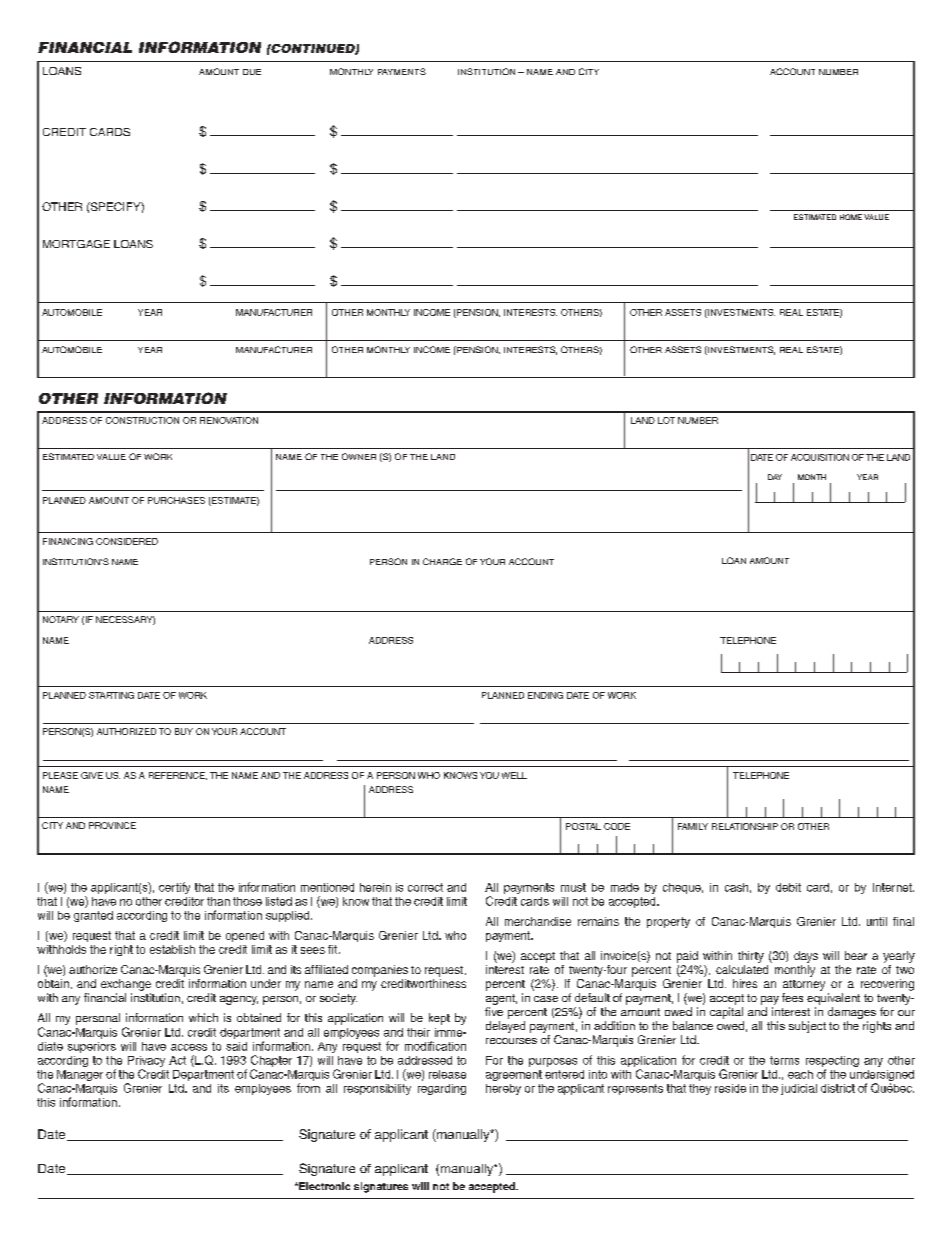 This image has width=952, height=1233. I want to click on correct, so click(425, 887).
